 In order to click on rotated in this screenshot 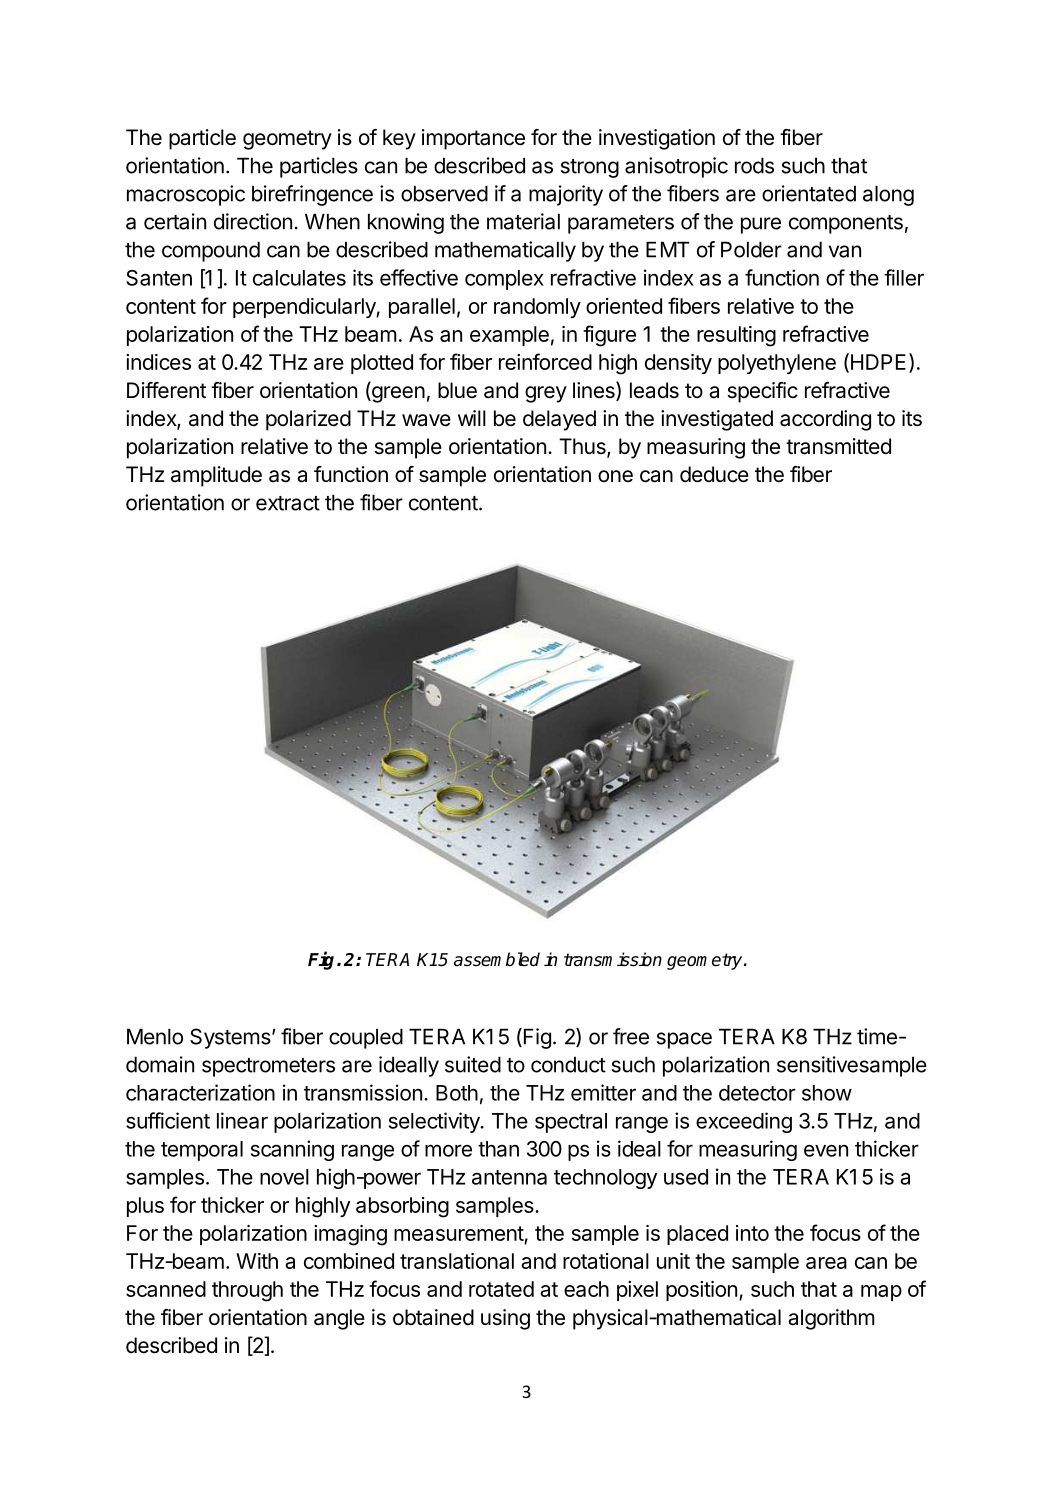, I will do `click(501, 1289)`.
